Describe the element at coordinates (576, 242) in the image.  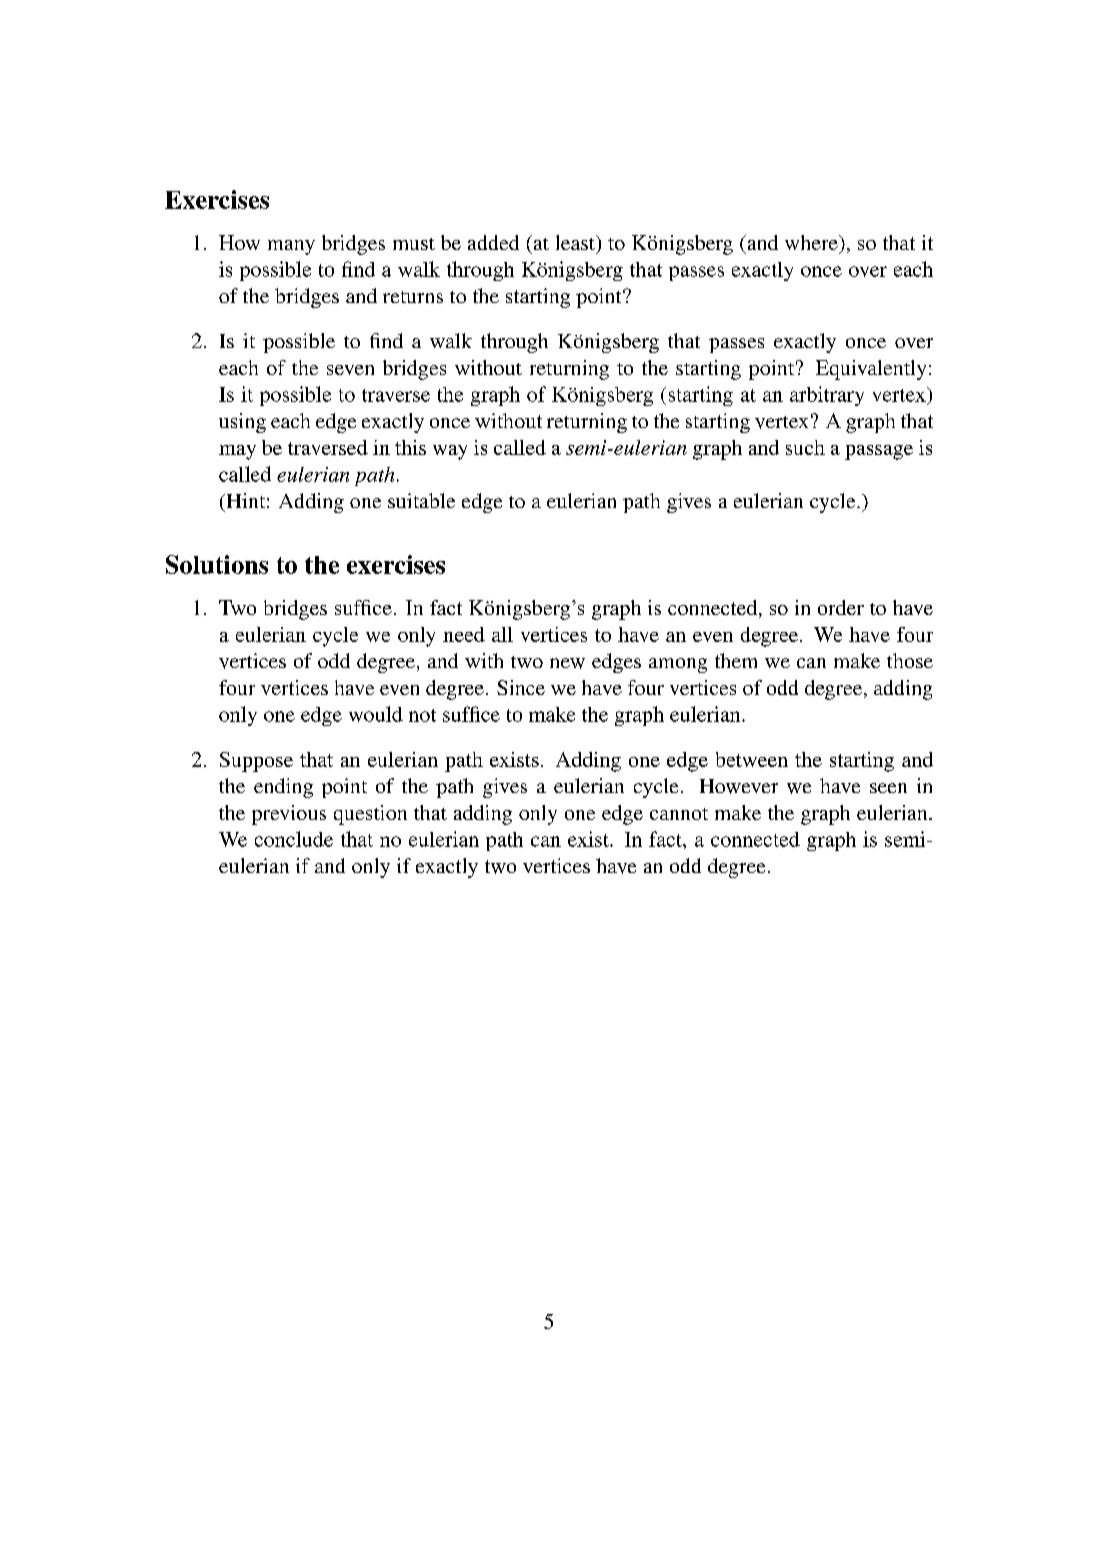
I see `least` at that location.
